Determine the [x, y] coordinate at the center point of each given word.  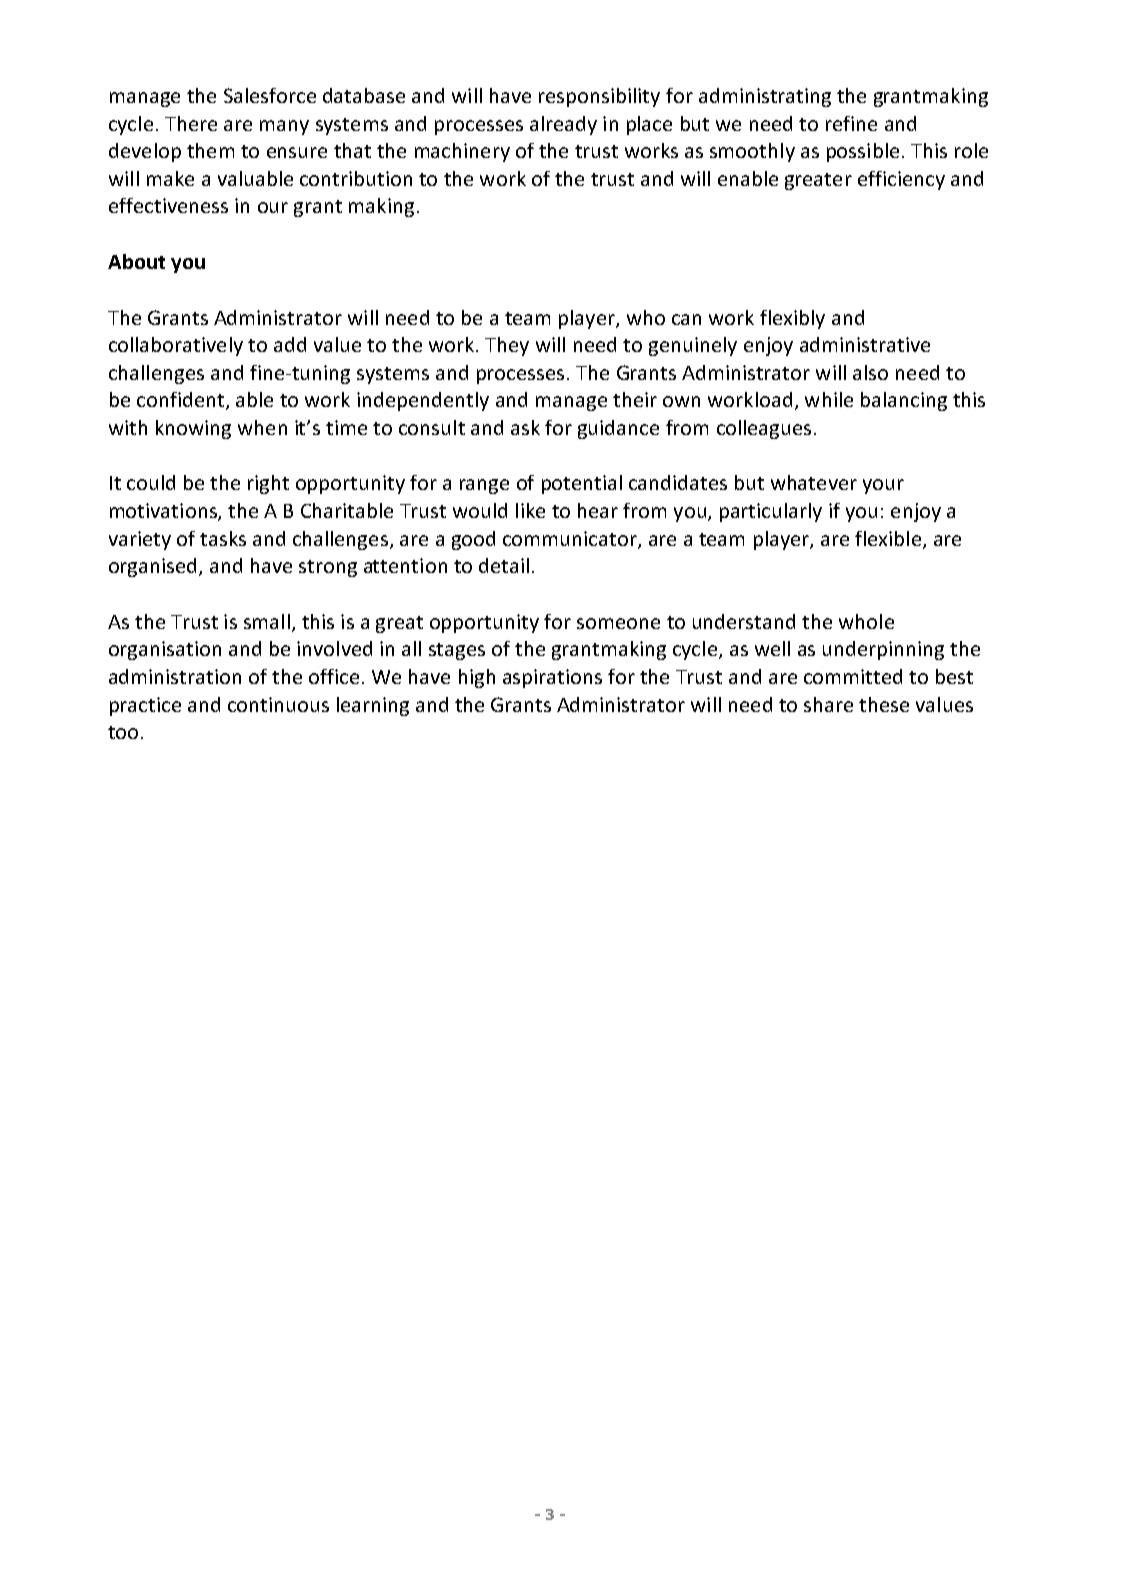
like [530, 510]
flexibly [792, 319]
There [191, 123]
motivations [164, 512]
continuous [278, 704]
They [507, 346]
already [563, 125]
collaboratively [176, 346]
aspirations [552, 678]
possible [863, 152]
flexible [888, 538]
